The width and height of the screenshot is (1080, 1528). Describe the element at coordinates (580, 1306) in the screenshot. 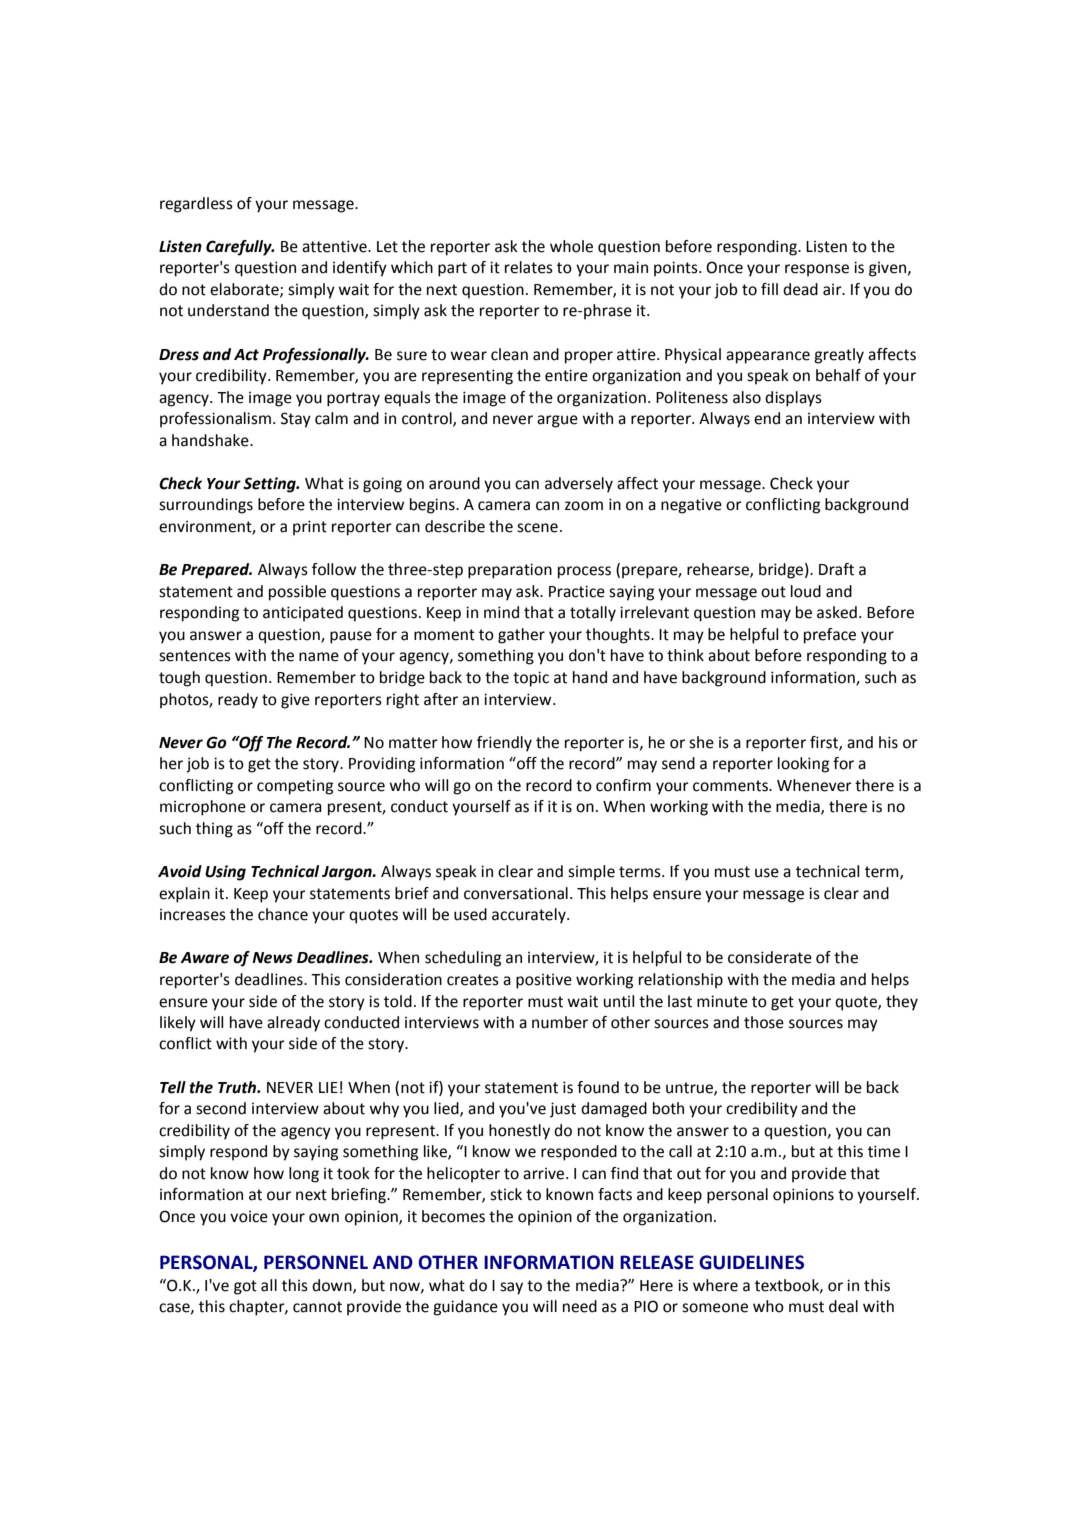

I see `need` at that location.
